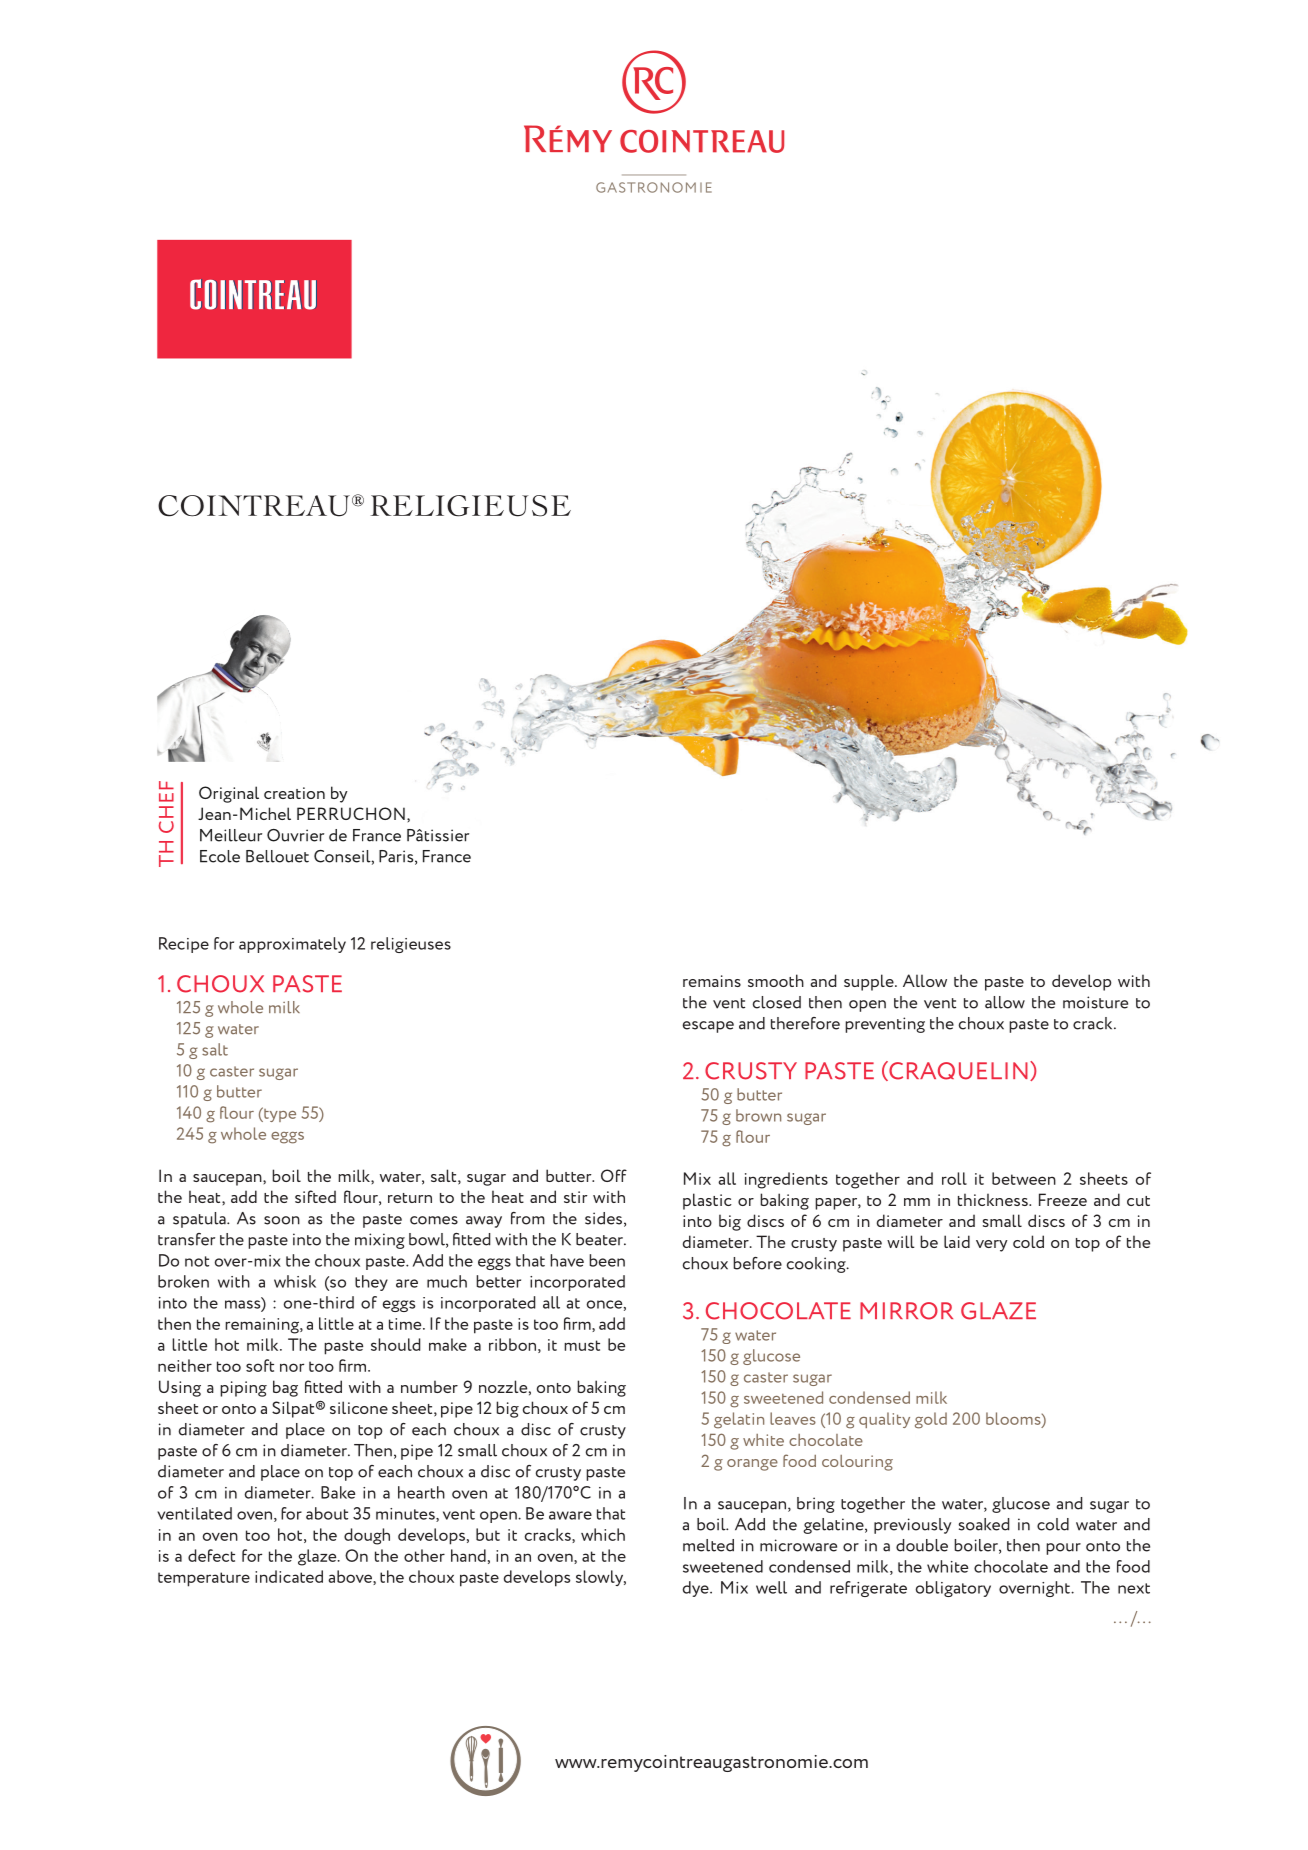 This image has width=1308, height=1850. What do you see at coordinates (1063, 1549) in the image?
I see `pour` at bounding box center [1063, 1549].
